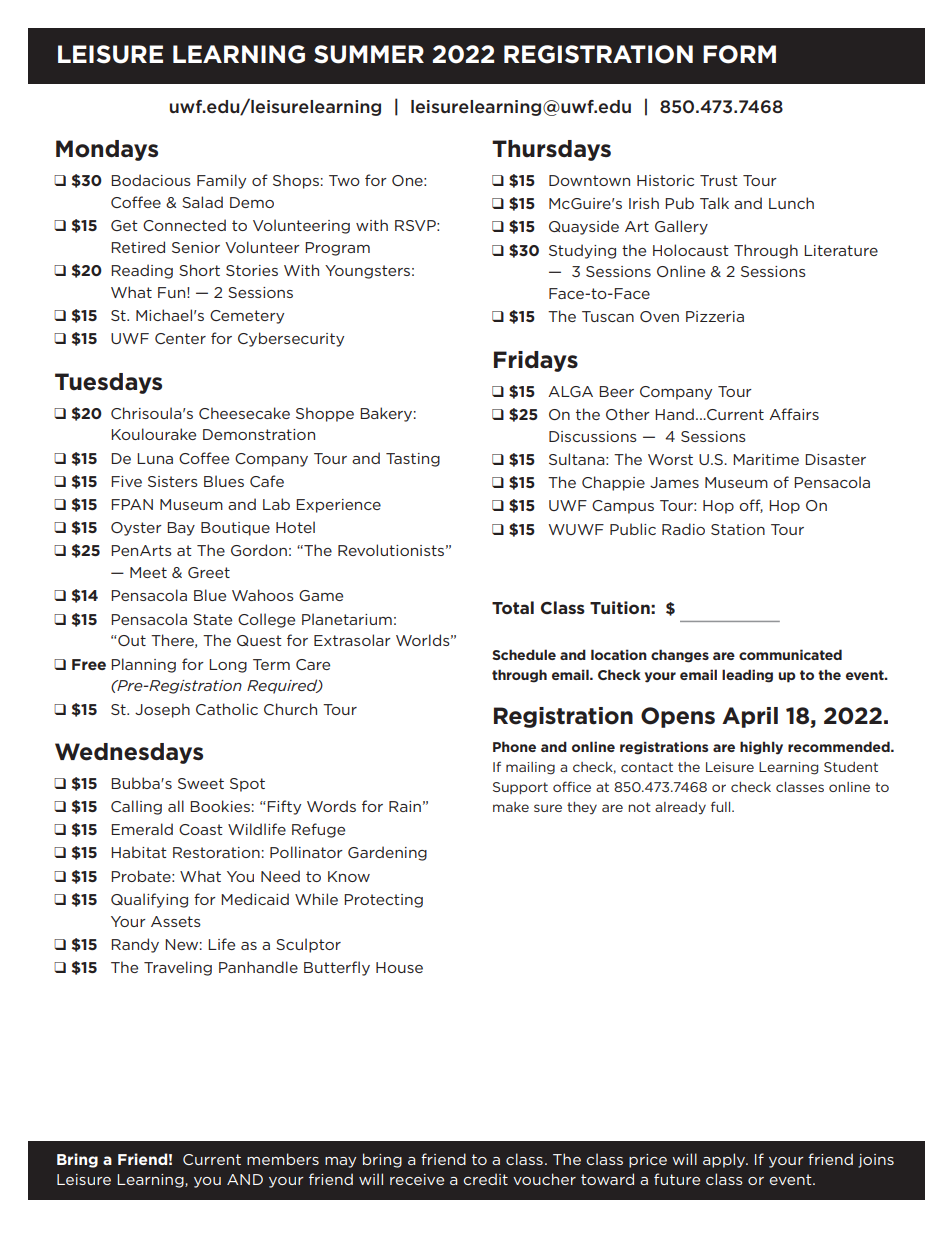  What do you see at coordinates (212, 619) in the page?
I see `State` at bounding box center [212, 619].
